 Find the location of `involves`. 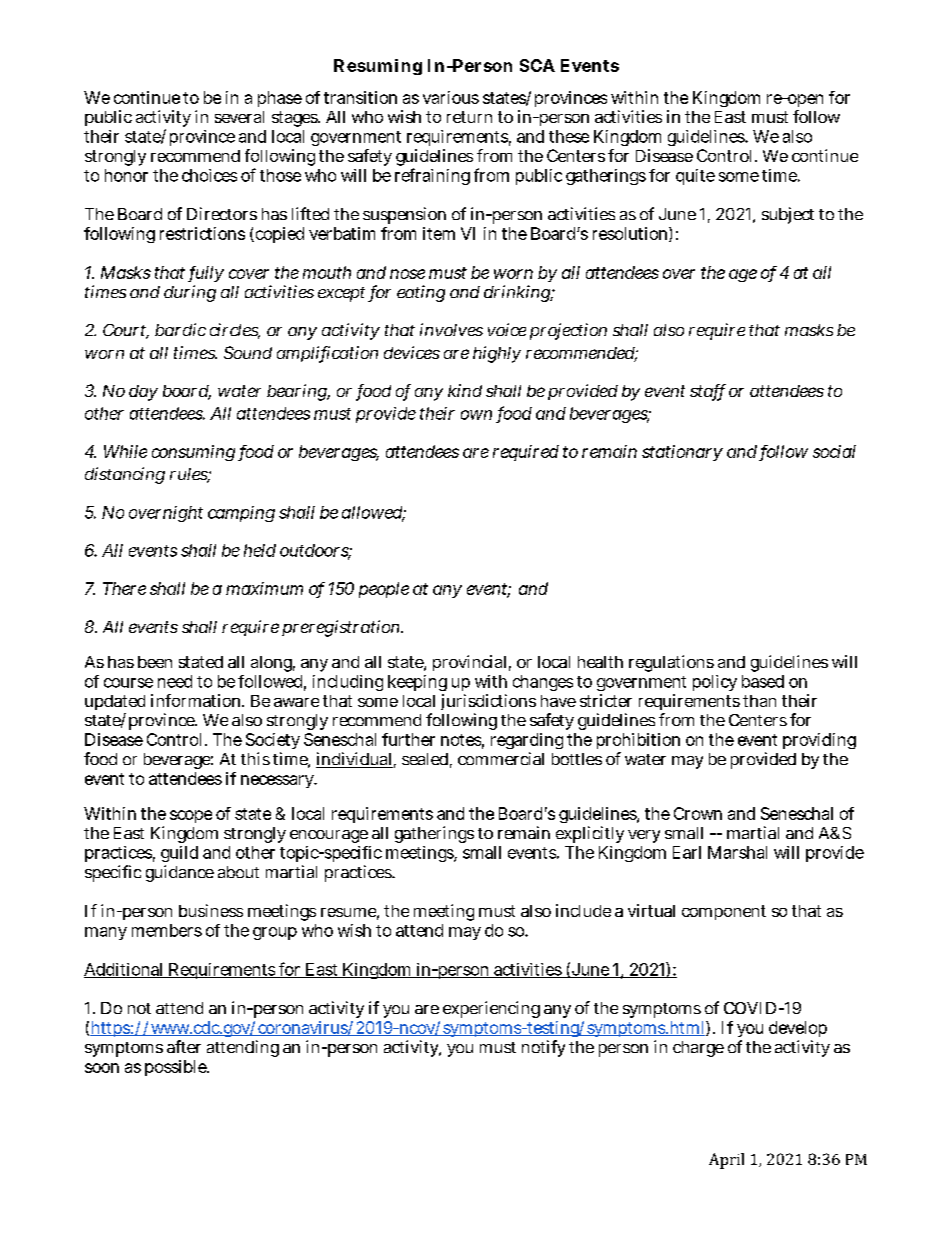

involves is located at coordinates (451, 329).
